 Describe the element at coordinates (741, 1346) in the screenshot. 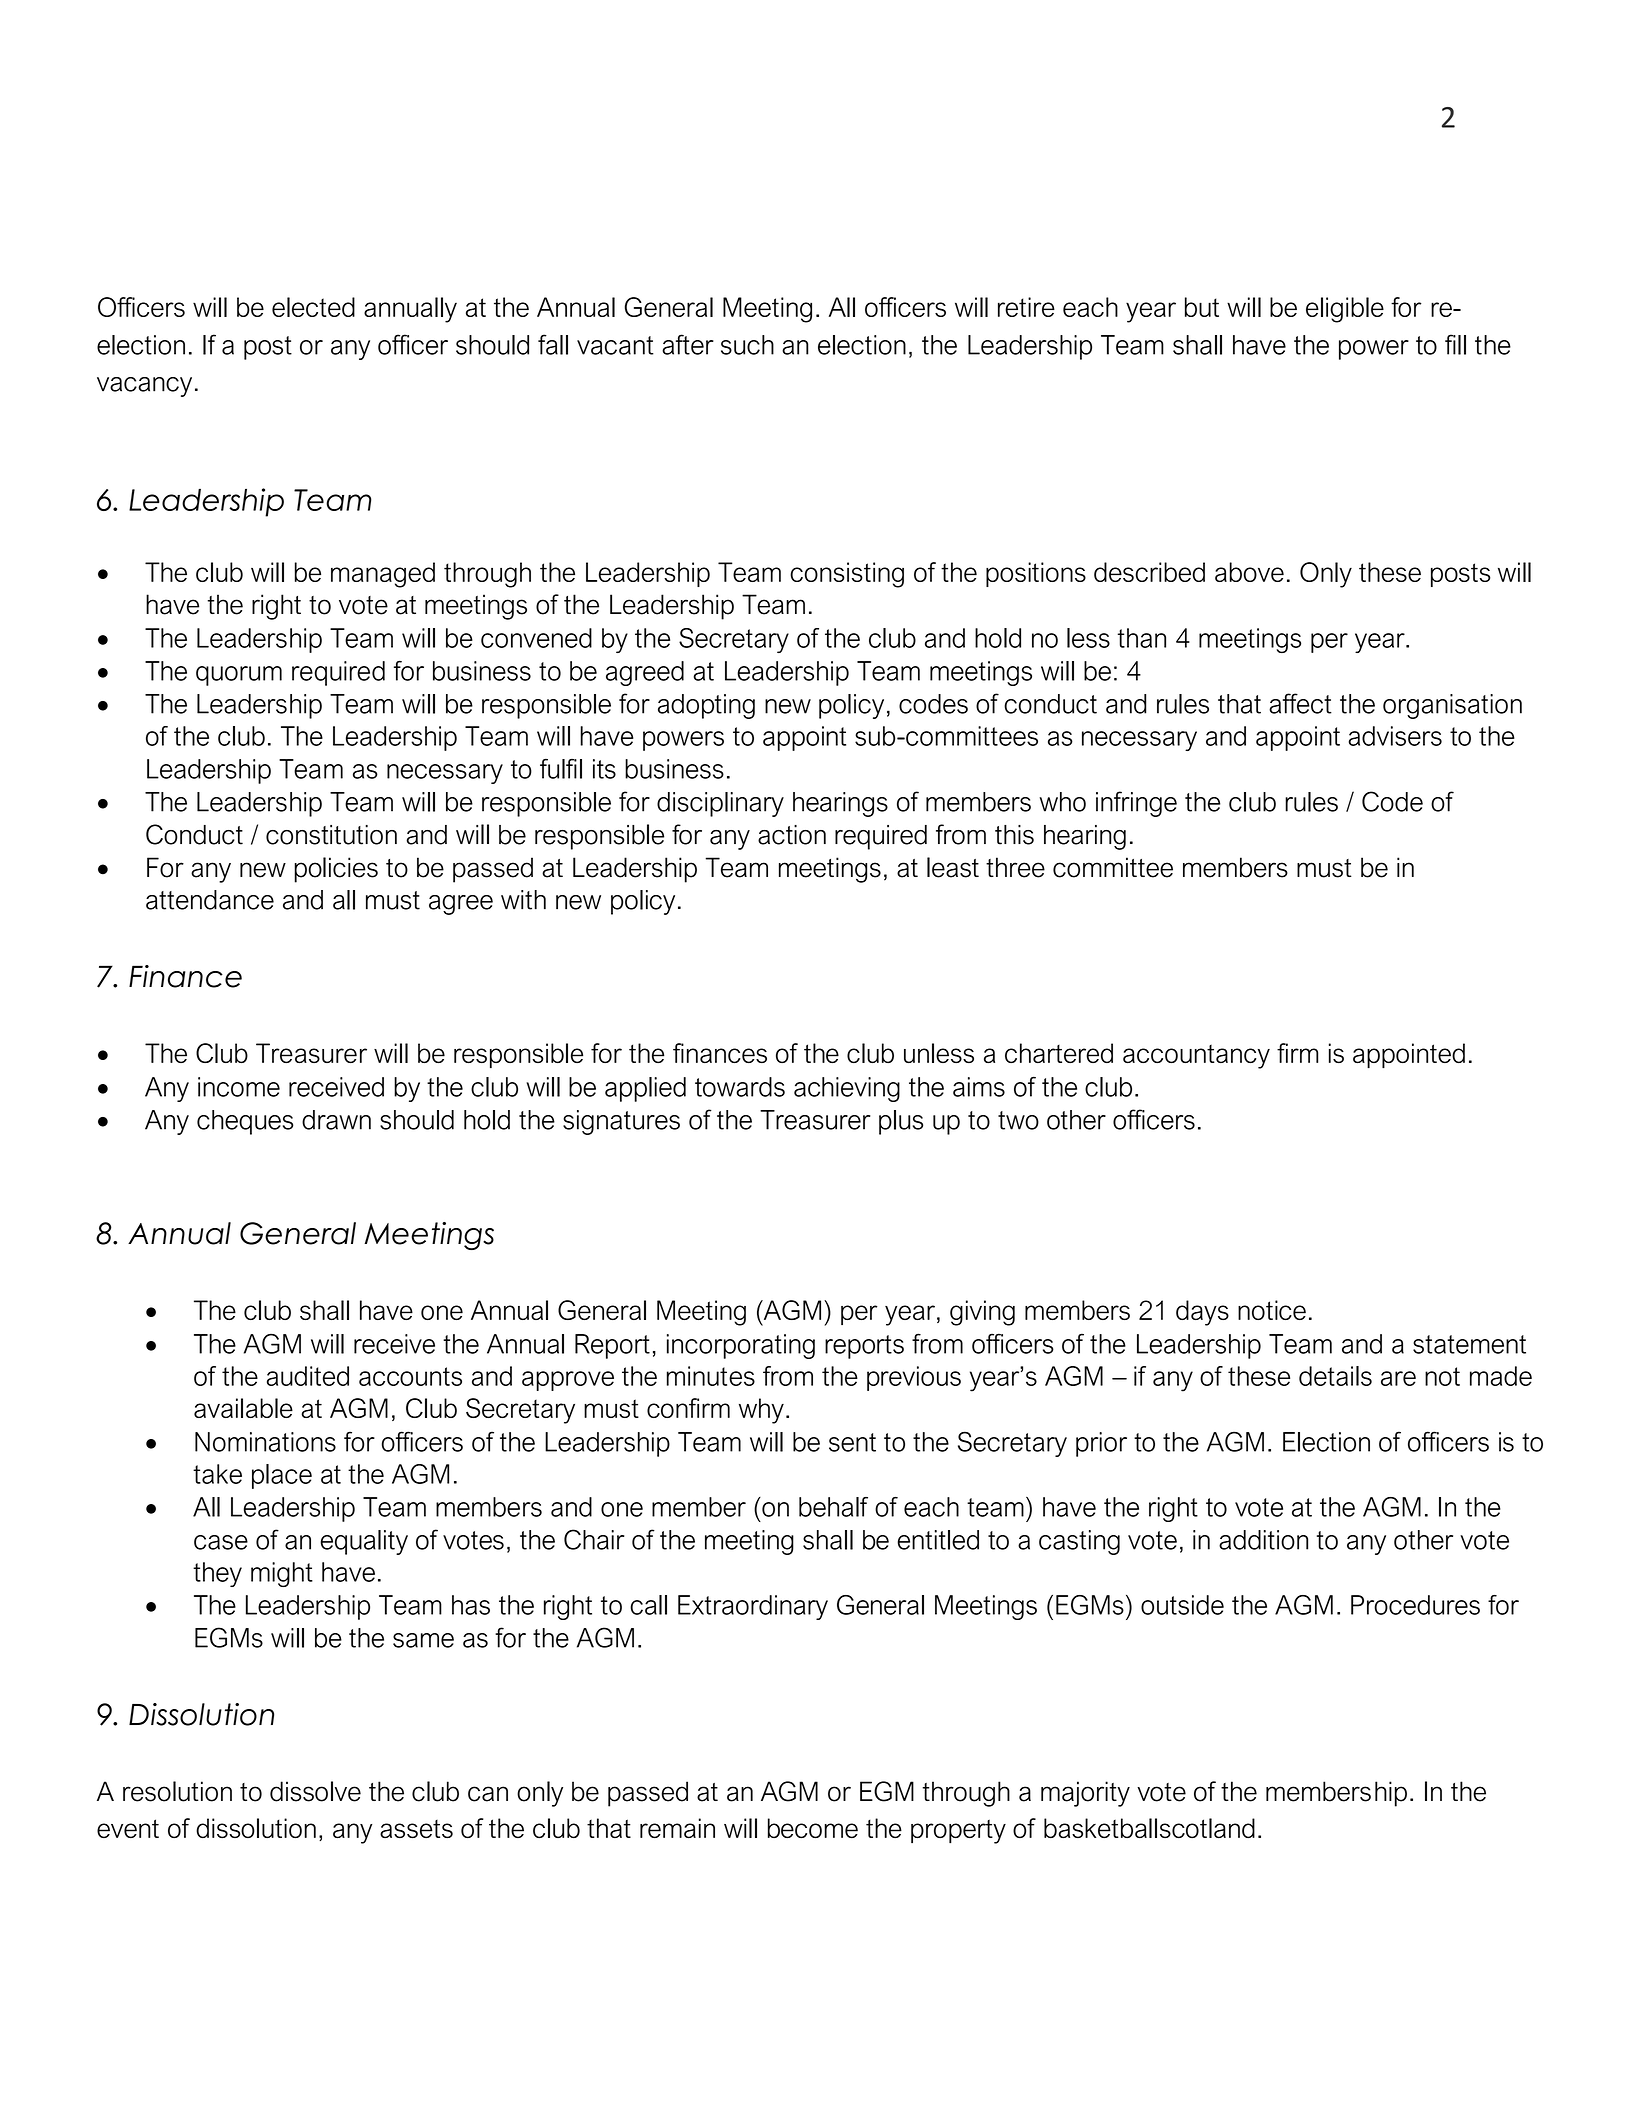

I see `incorporating` at that location.
